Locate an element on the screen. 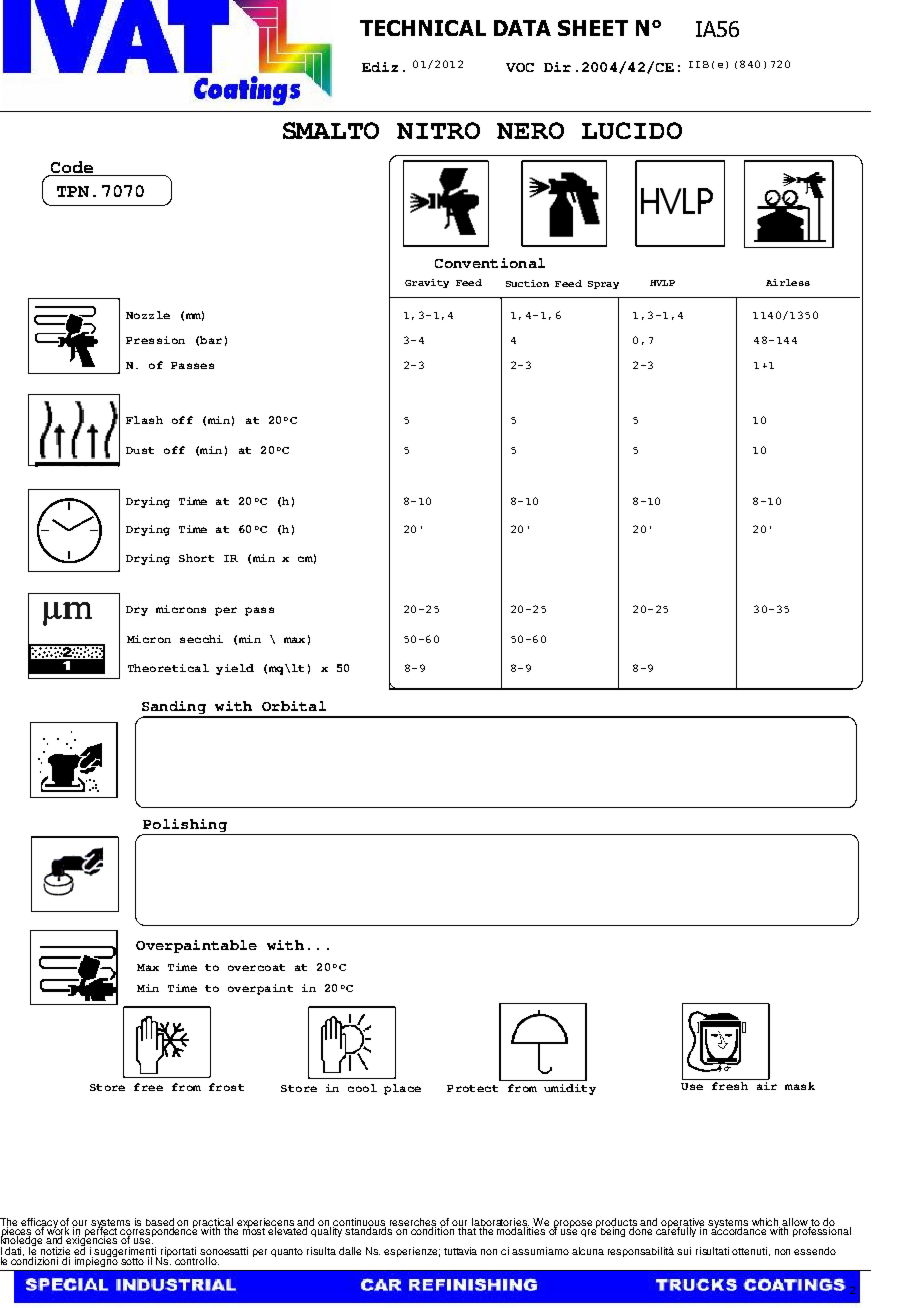 The width and height of the screenshot is (924, 1308). TECHNICAL is located at coordinates (423, 28).
